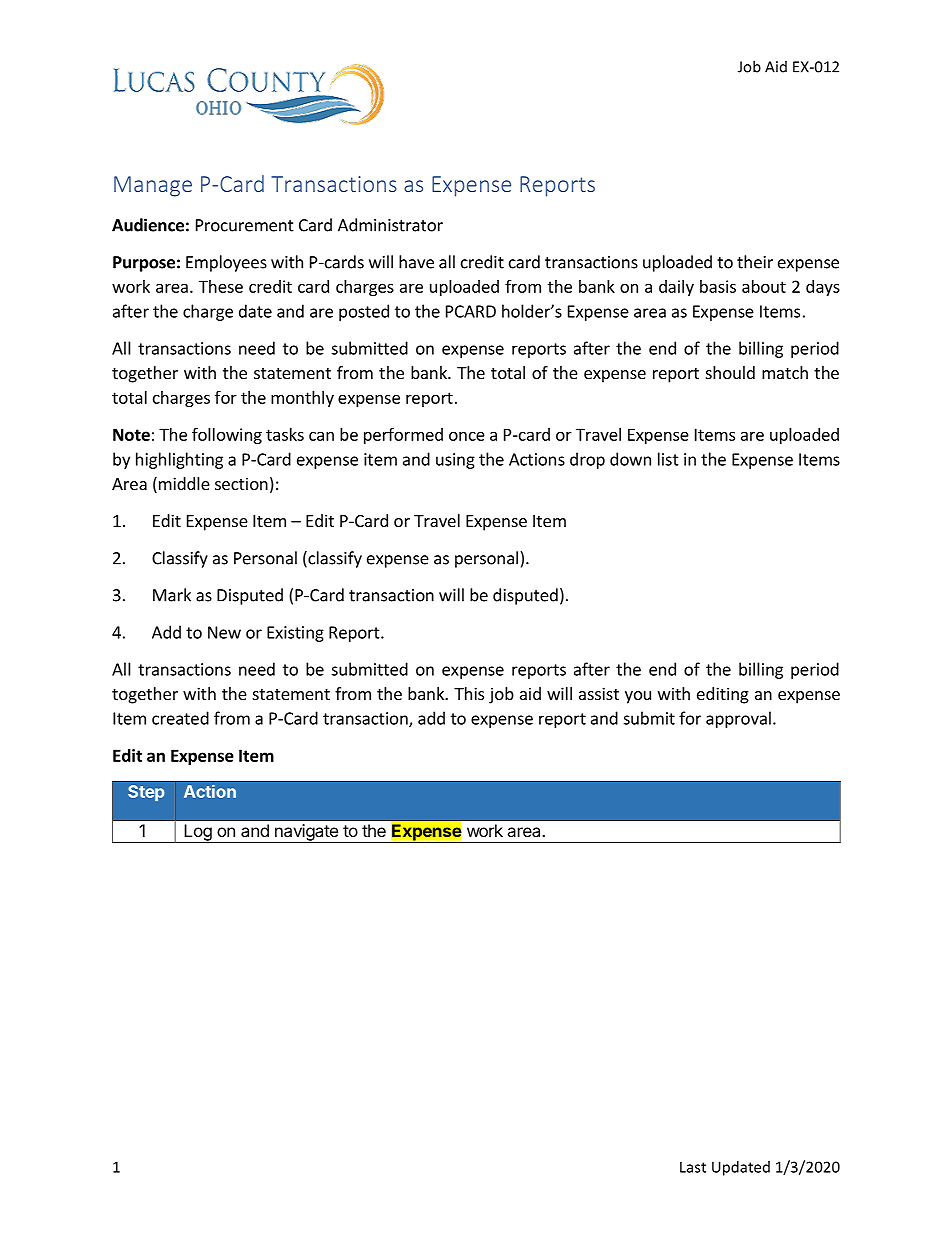  Describe the element at coordinates (755, 262) in the page. I see `their` at that location.
